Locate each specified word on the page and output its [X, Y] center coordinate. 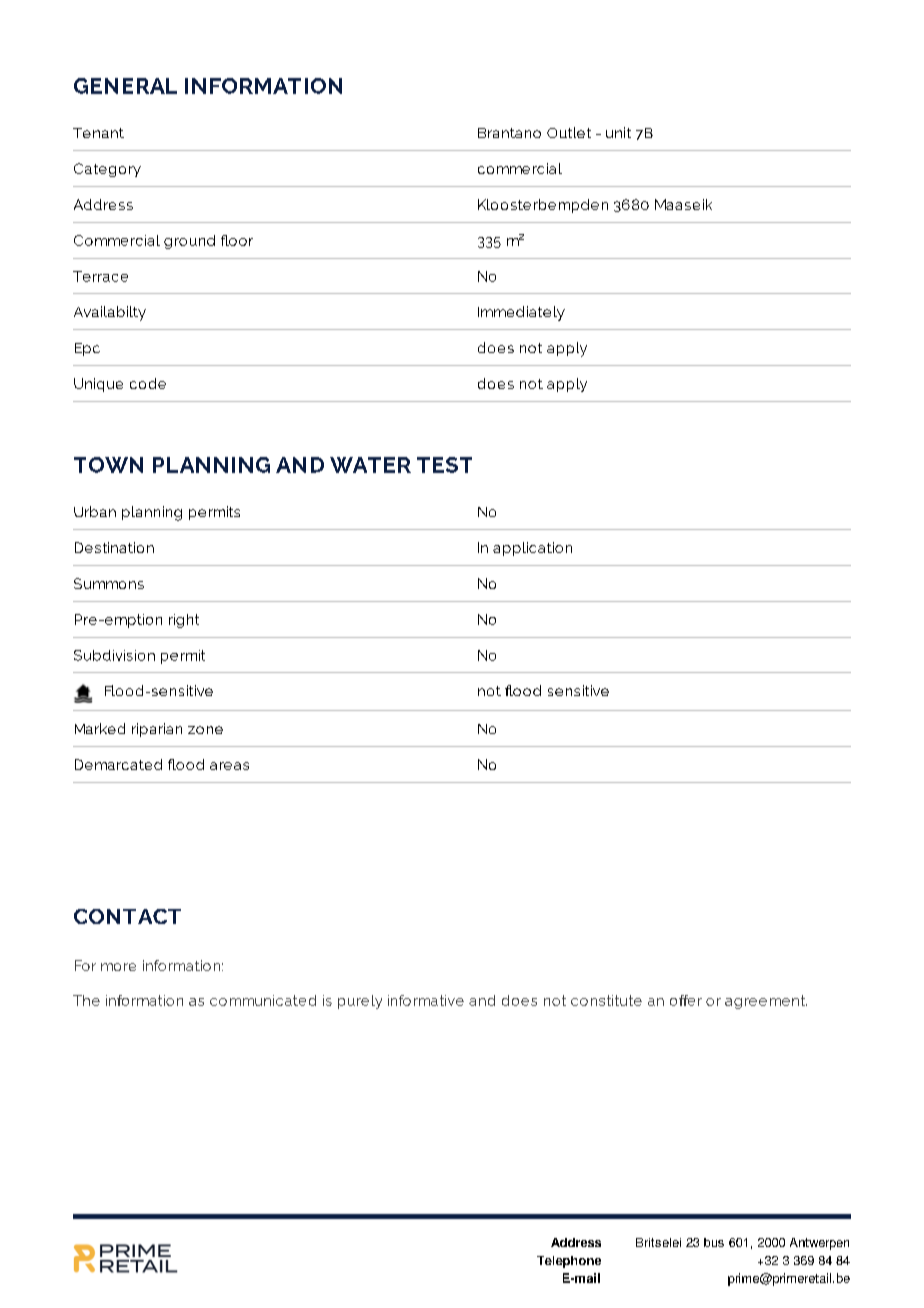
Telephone [569, 1262]
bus [714, 1242]
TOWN [108, 465]
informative [426, 1000]
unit [618, 132]
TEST [444, 465]
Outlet [569, 132]
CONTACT [127, 916]
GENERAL [125, 86]
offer [686, 1000]
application [532, 549]
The [86, 1000]
